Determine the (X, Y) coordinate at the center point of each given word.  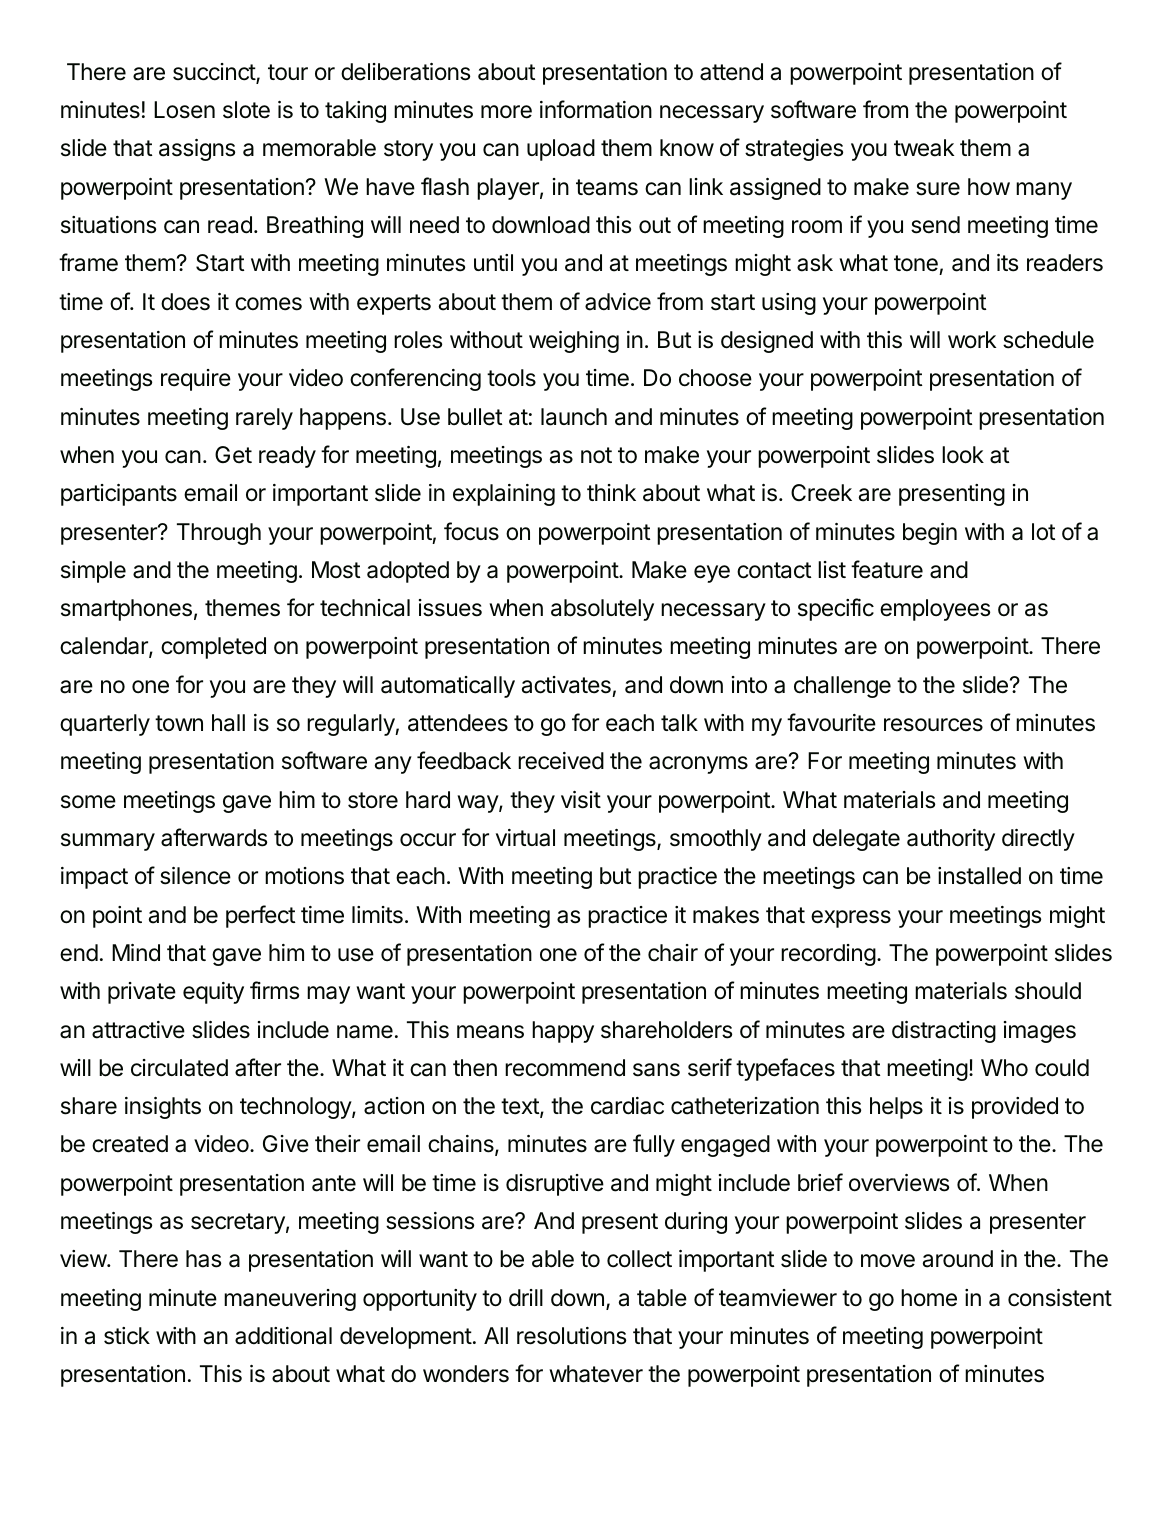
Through (219, 534)
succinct (215, 73)
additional (283, 1336)
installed (979, 876)
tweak (924, 148)
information (596, 109)
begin (930, 534)
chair (673, 953)
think (611, 492)
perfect (261, 916)
